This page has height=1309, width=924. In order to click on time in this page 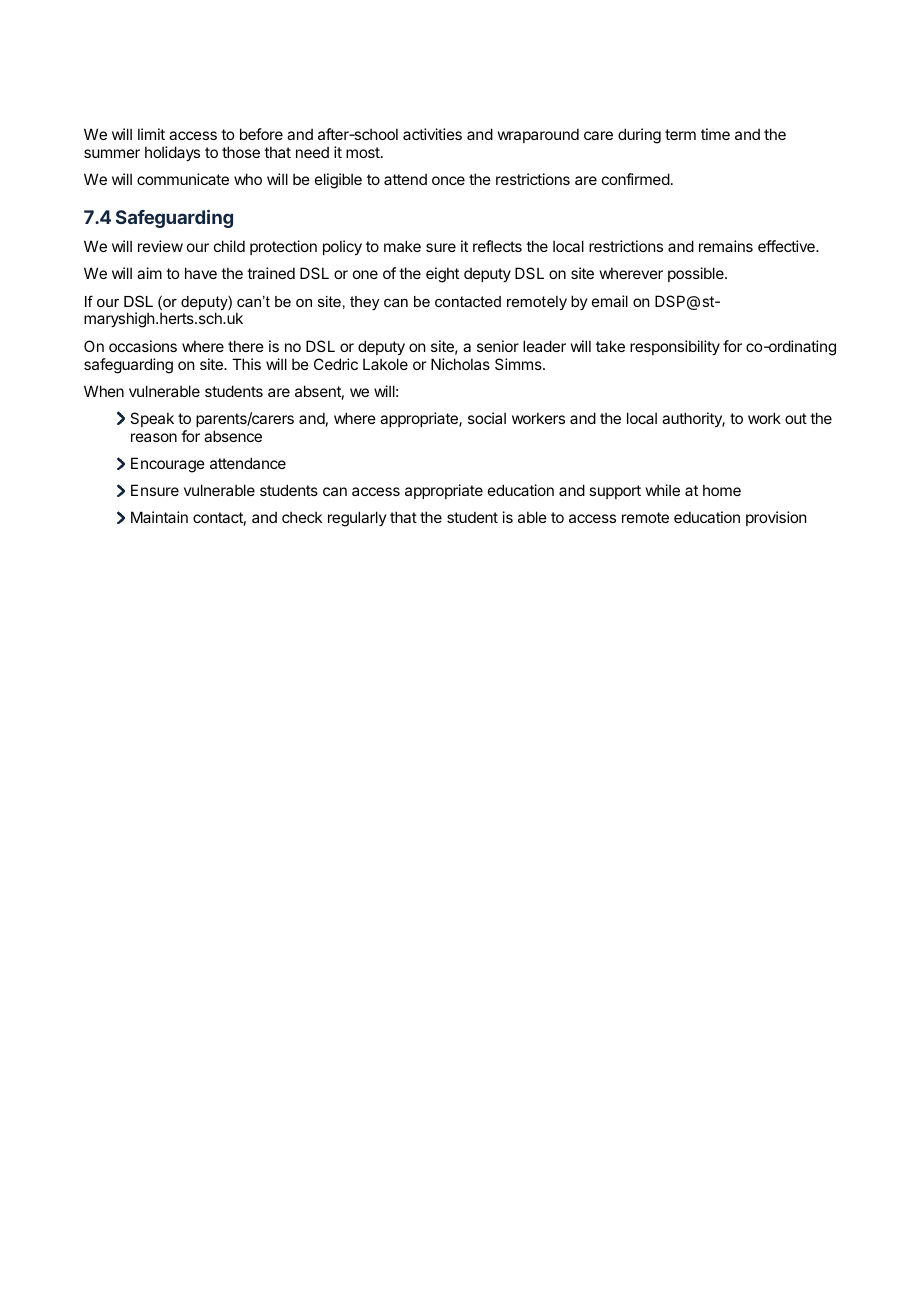, I will do `click(715, 134)`.
